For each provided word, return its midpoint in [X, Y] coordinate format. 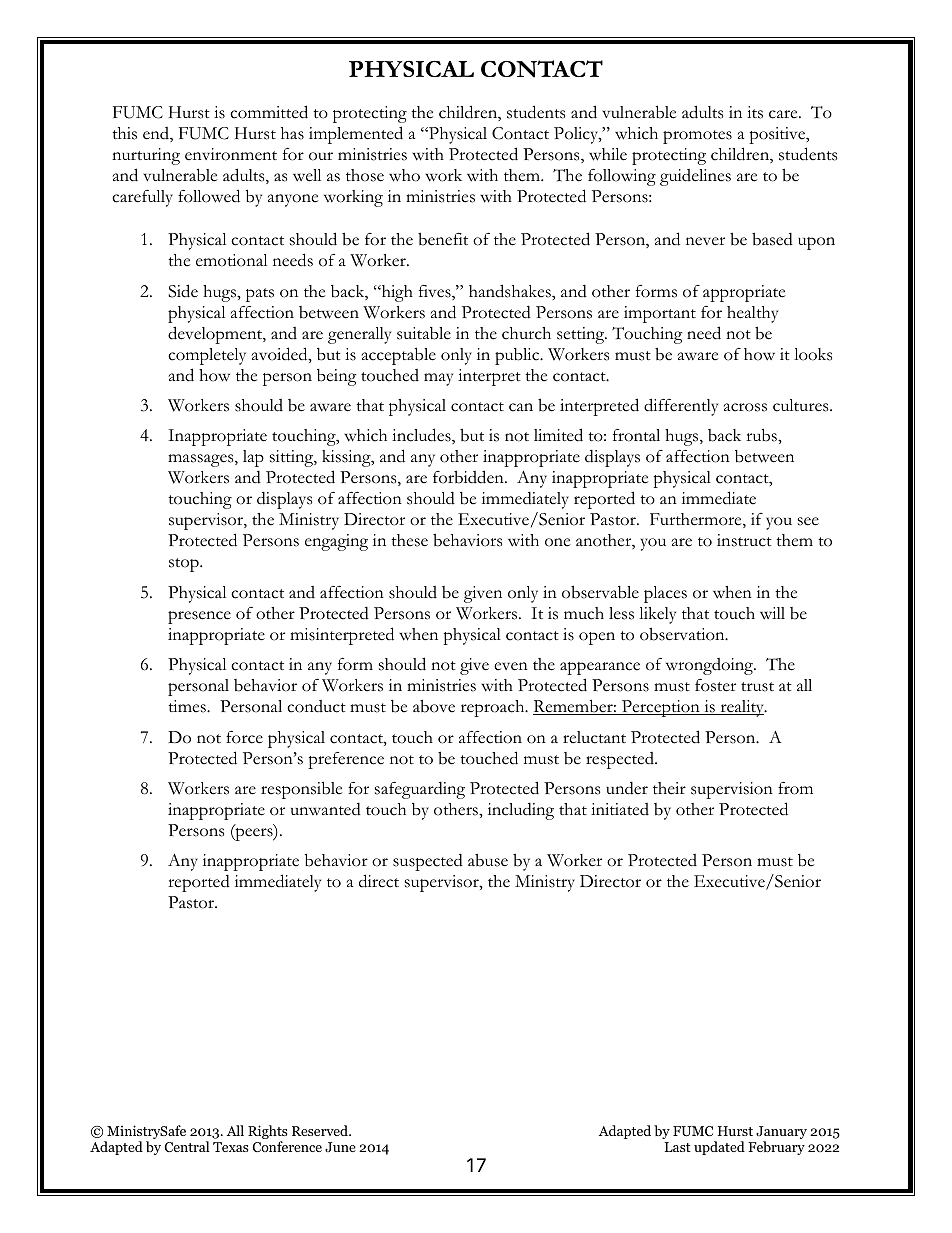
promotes [697, 137]
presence [199, 617]
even [511, 666]
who [404, 175]
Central [187, 1146]
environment [231, 154]
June [340, 1147]
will [772, 613]
